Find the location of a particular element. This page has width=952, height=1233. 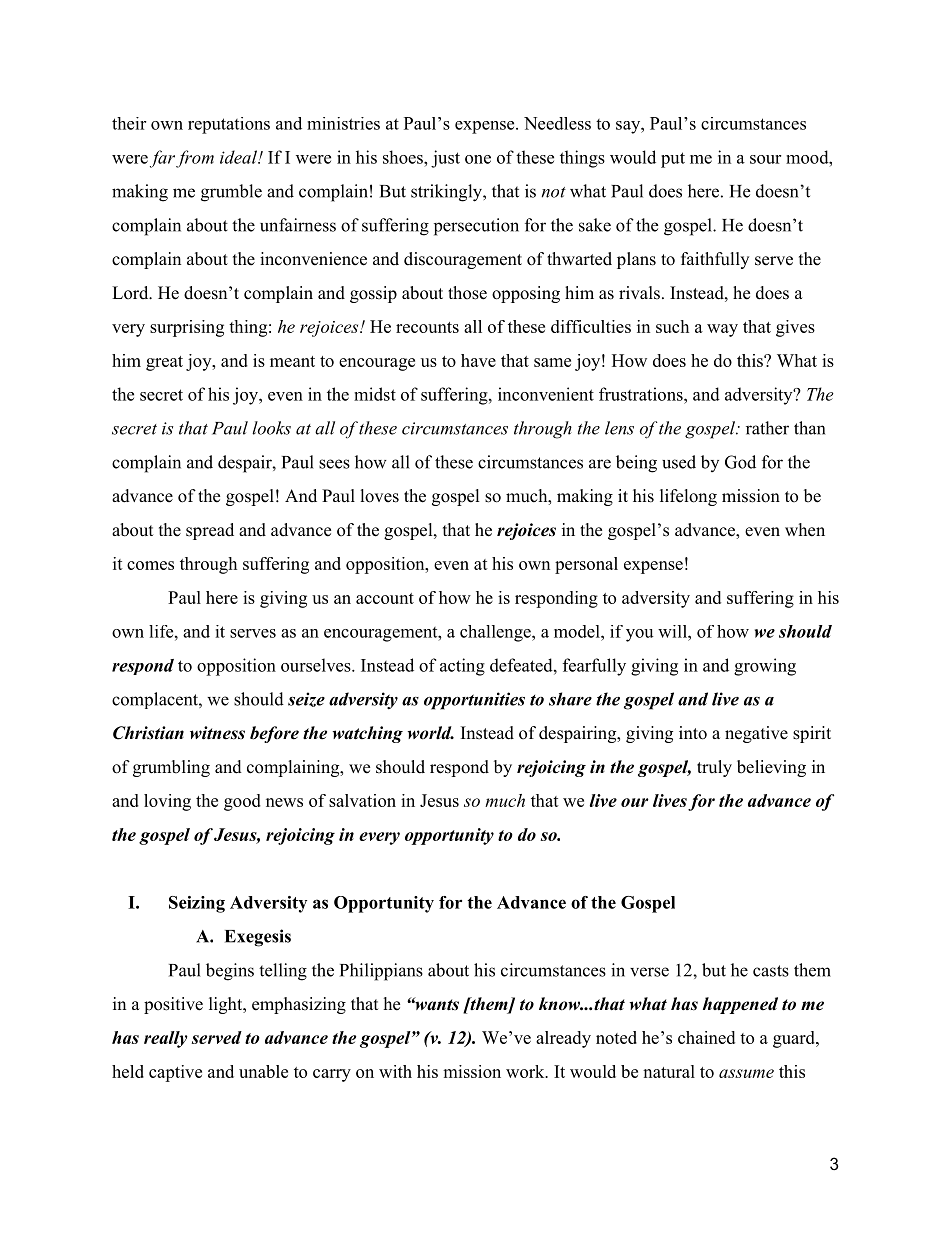

from is located at coordinates (195, 159).
